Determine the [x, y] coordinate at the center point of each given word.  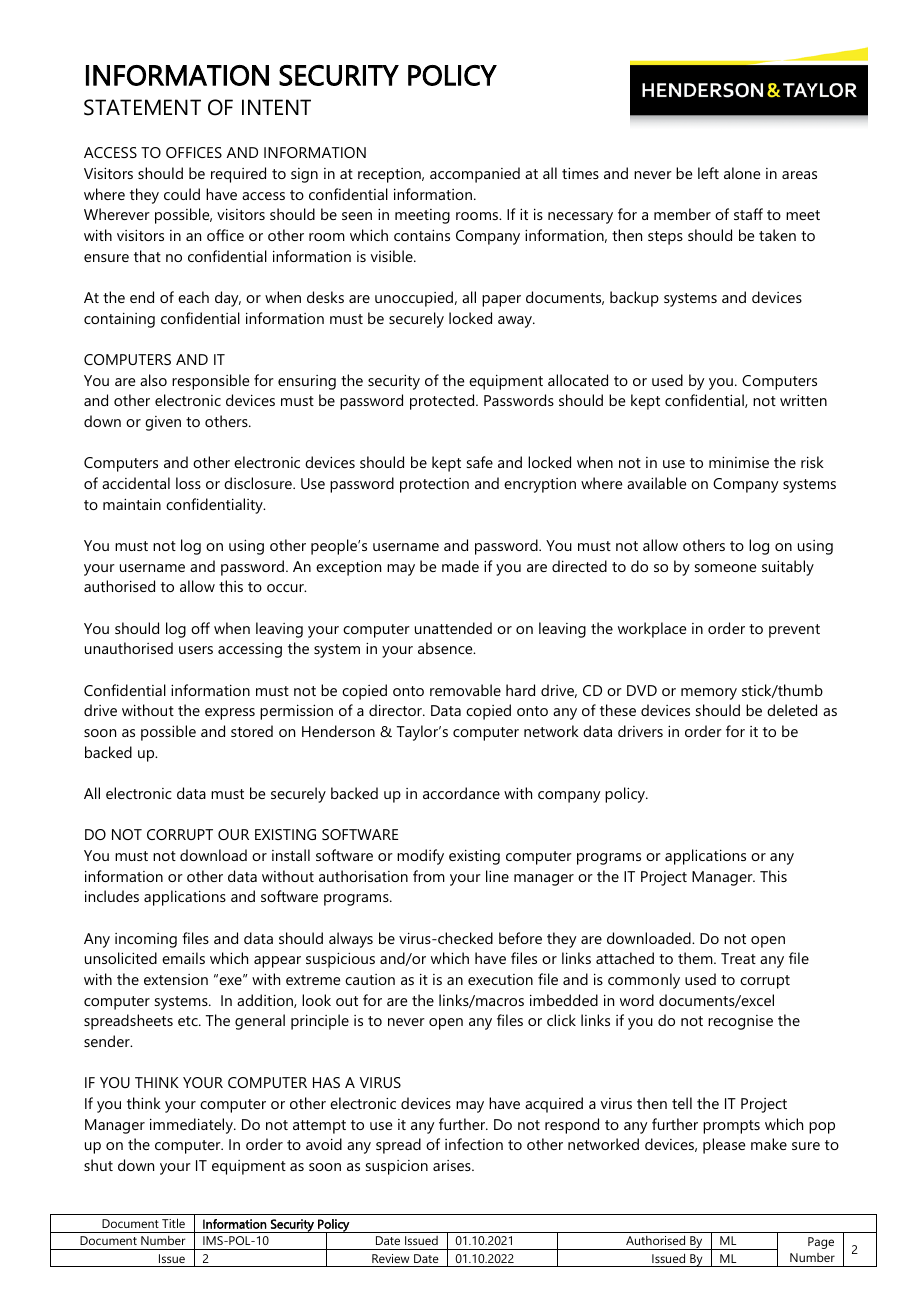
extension [176, 979]
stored [252, 731]
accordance [461, 793]
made [460, 566]
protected [443, 402]
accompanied [475, 175]
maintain [132, 504]
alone [742, 173]
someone [725, 568]
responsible [210, 382]
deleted [792, 710]
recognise [740, 1022]
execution [500, 979]
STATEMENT [142, 107]
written [803, 400]
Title [173, 1223]
